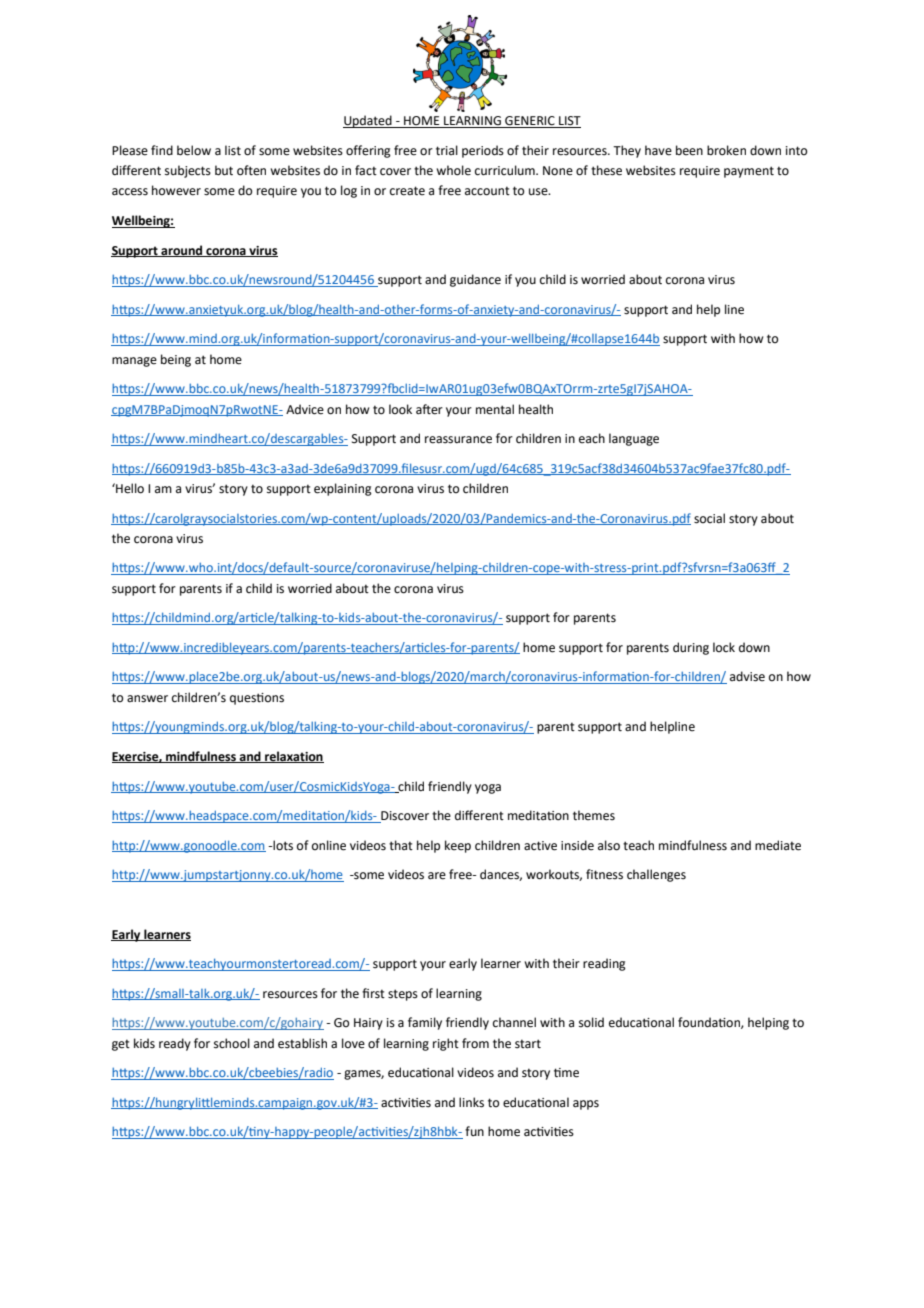 The height and width of the screenshot is (1308, 924). I want to click on answer, so click(147, 699).
